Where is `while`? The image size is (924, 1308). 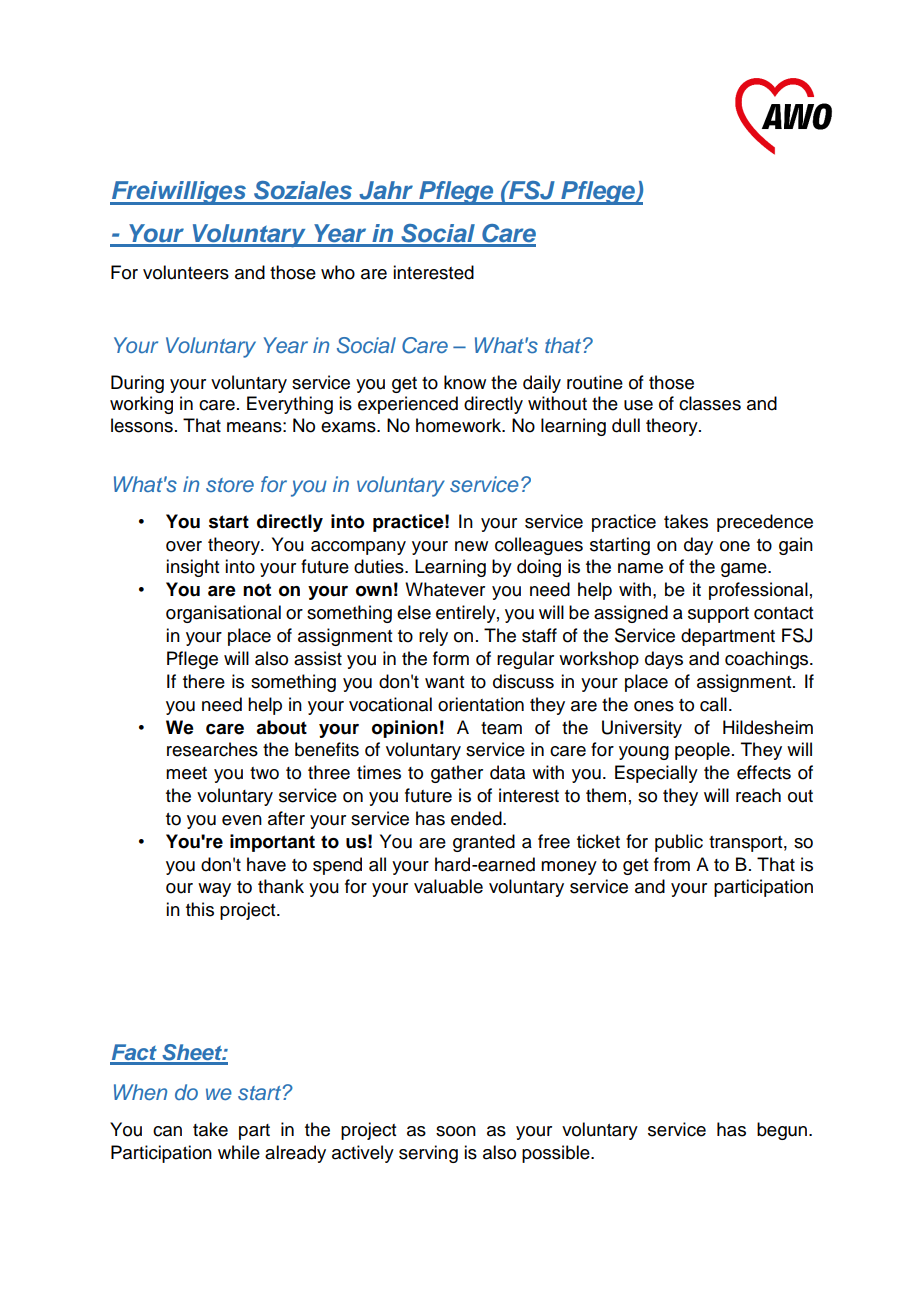
while is located at coordinates (239, 1152).
